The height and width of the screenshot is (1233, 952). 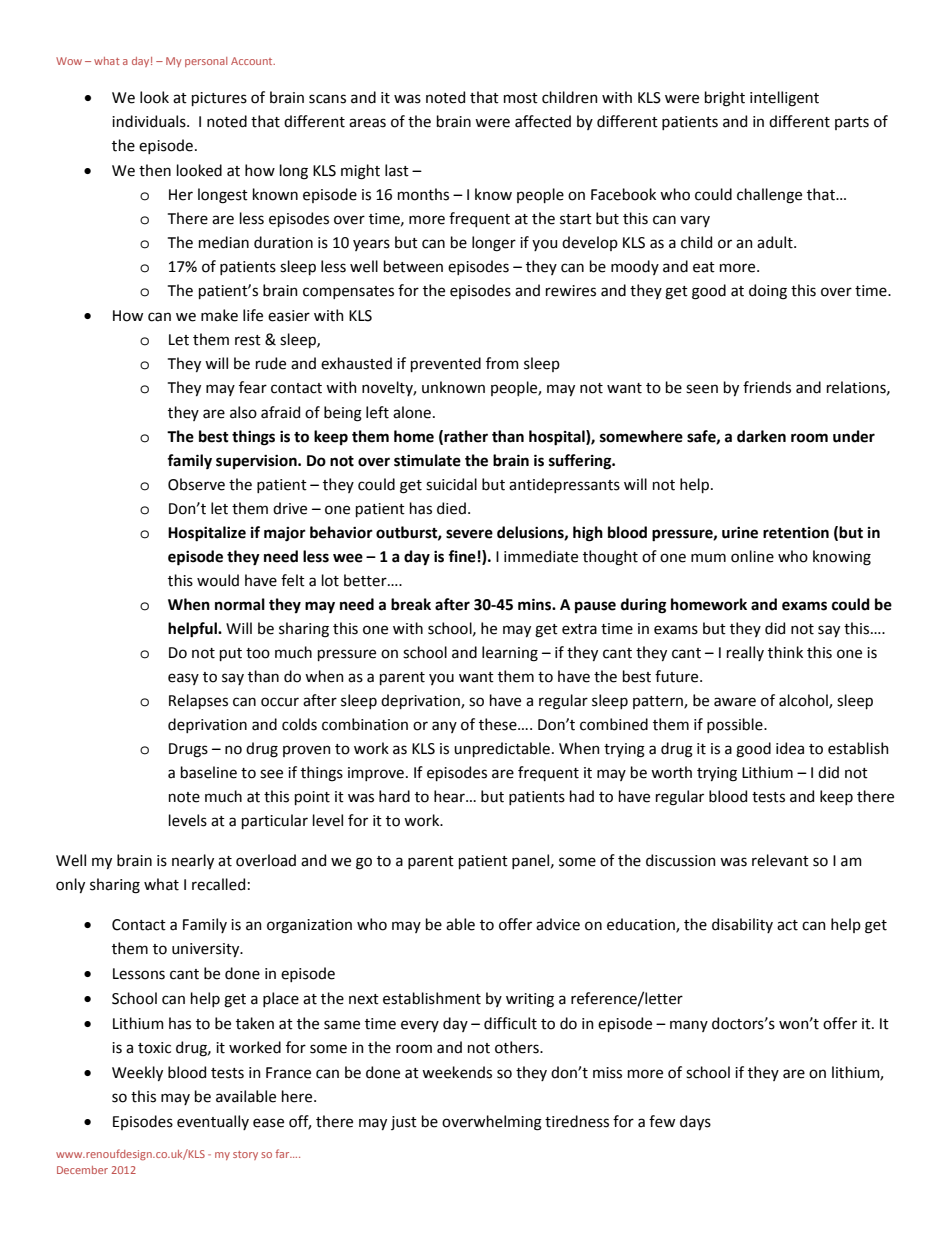 I want to click on eventually, so click(x=213, y=1122).
